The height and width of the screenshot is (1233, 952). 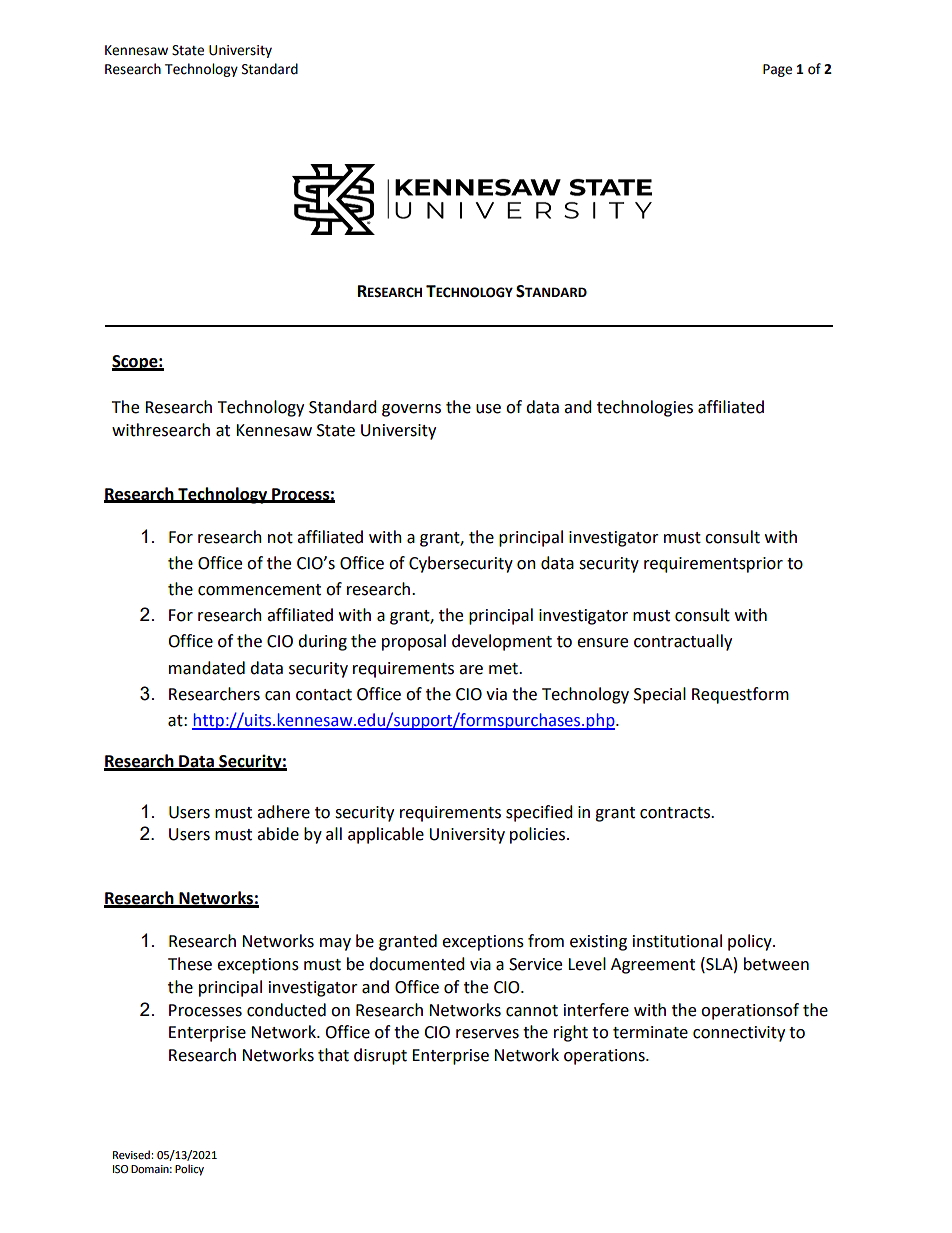 What do you see at coordinates (259, 590) in the screenshot?
I see `commencement` at bounding box center [259, 590].
